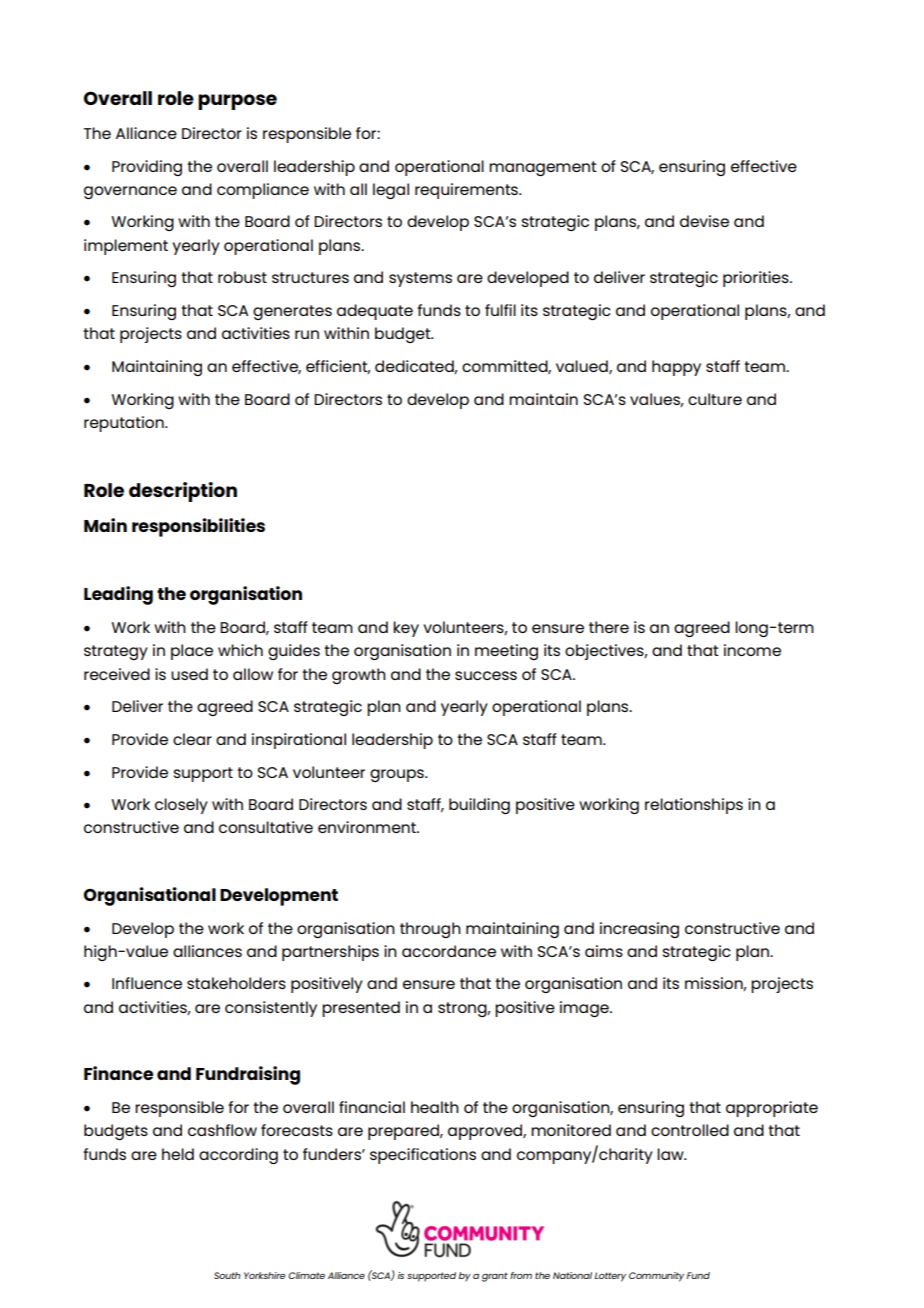 The height and width of the image is (1308, 924). What do you see at coordinates (495, 1277) in the image?
I see `grant` at bounding box center [495, 1277].
